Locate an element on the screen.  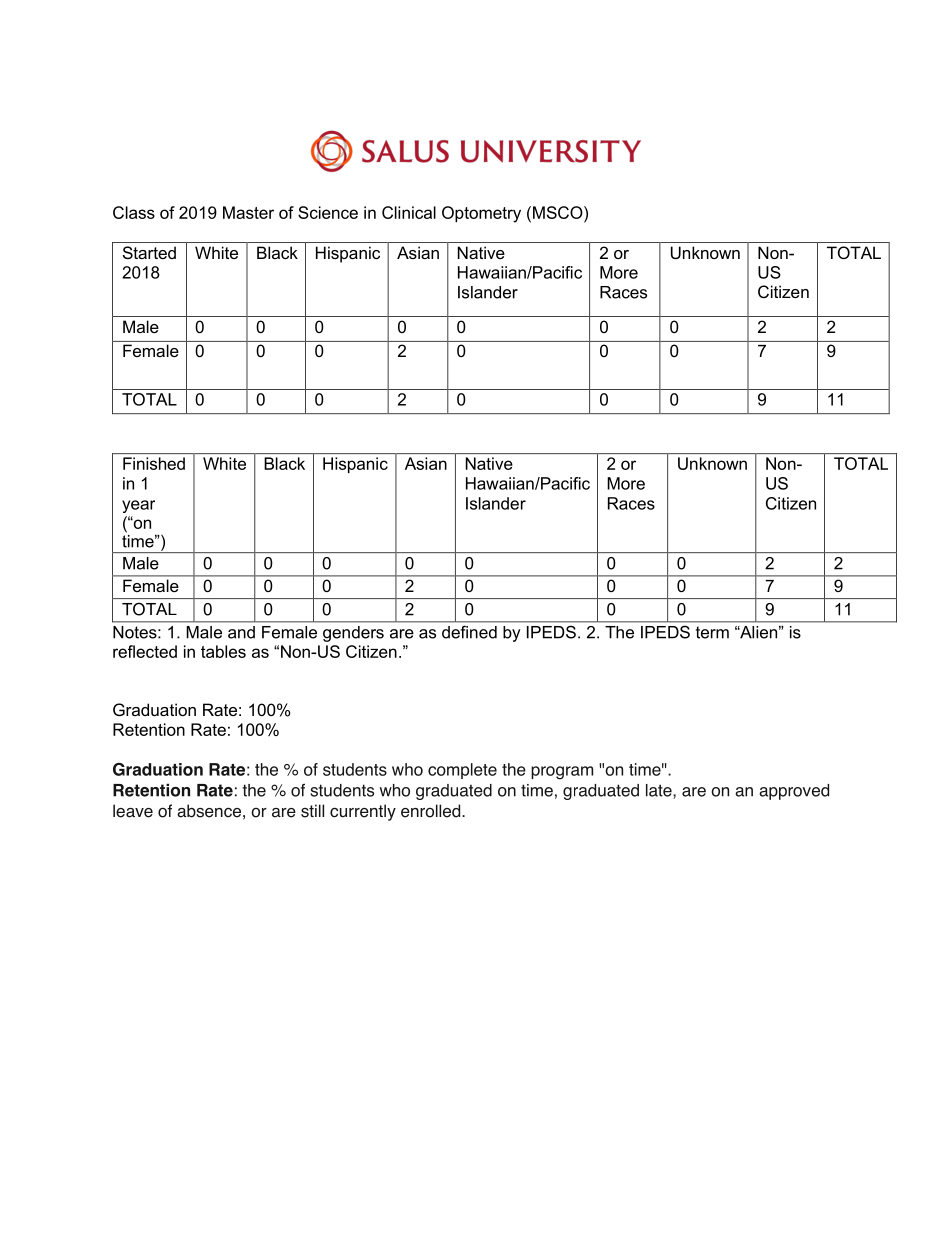
tables is located at coordinates (223, 651).
